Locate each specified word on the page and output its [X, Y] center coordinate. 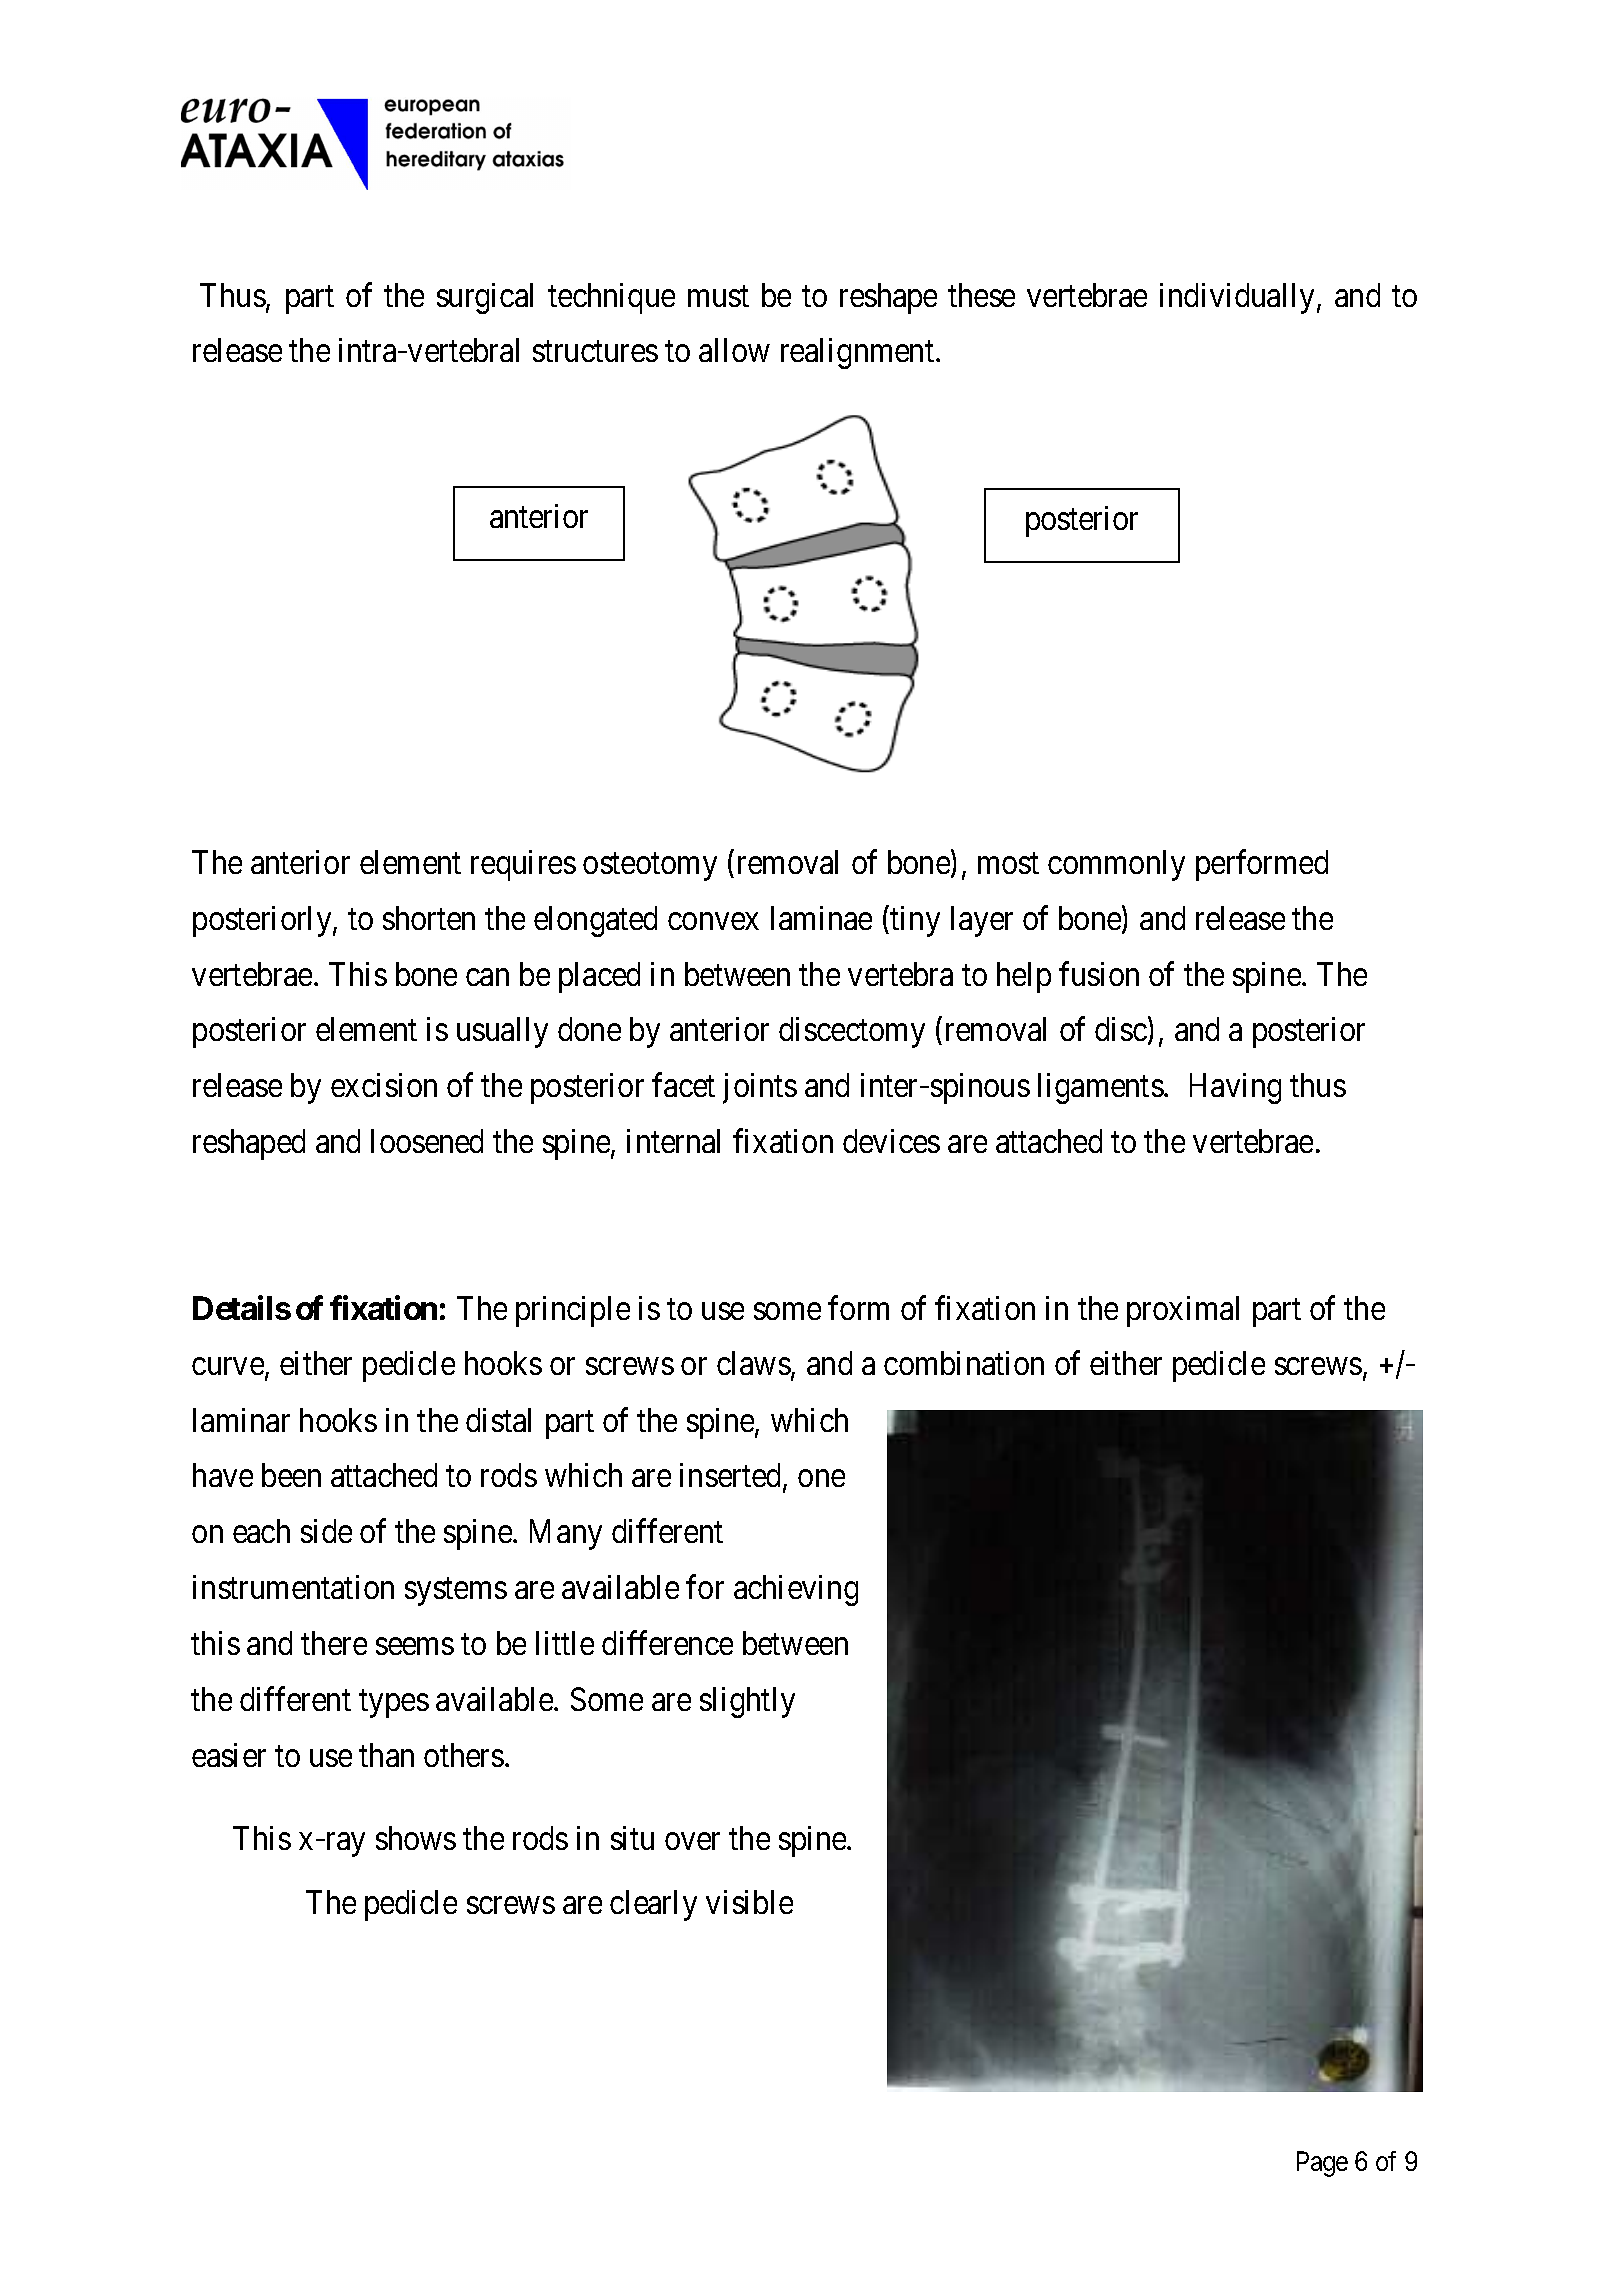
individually [1239, 298]
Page [1322, 2164]
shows [416, 1838]
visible [749, 1902]
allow [734, 350]
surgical [485, 298]
